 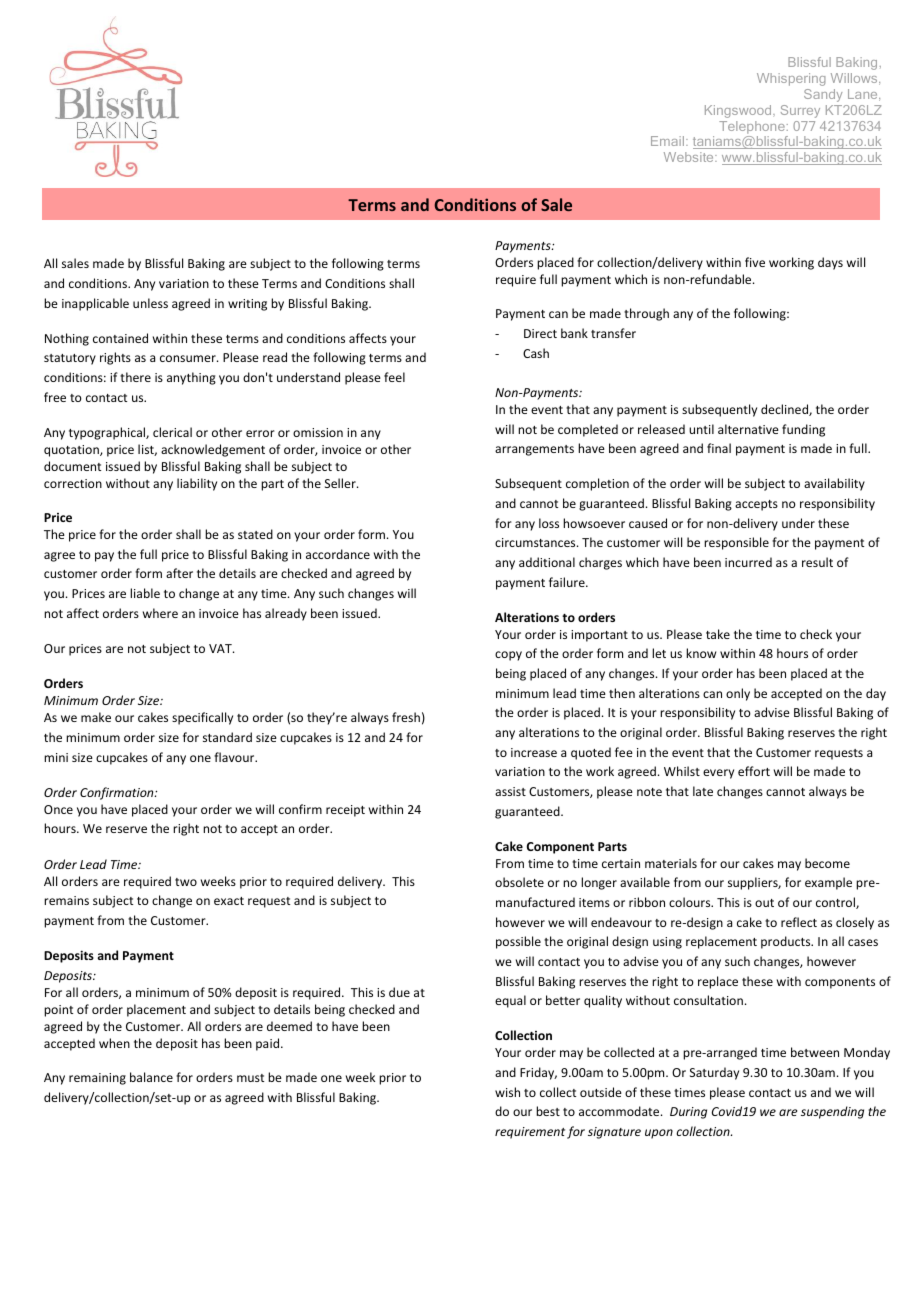 What do you see at coordinates (151, 1077) in the page?
I see `balance` at bounding box center [151, 1077].
